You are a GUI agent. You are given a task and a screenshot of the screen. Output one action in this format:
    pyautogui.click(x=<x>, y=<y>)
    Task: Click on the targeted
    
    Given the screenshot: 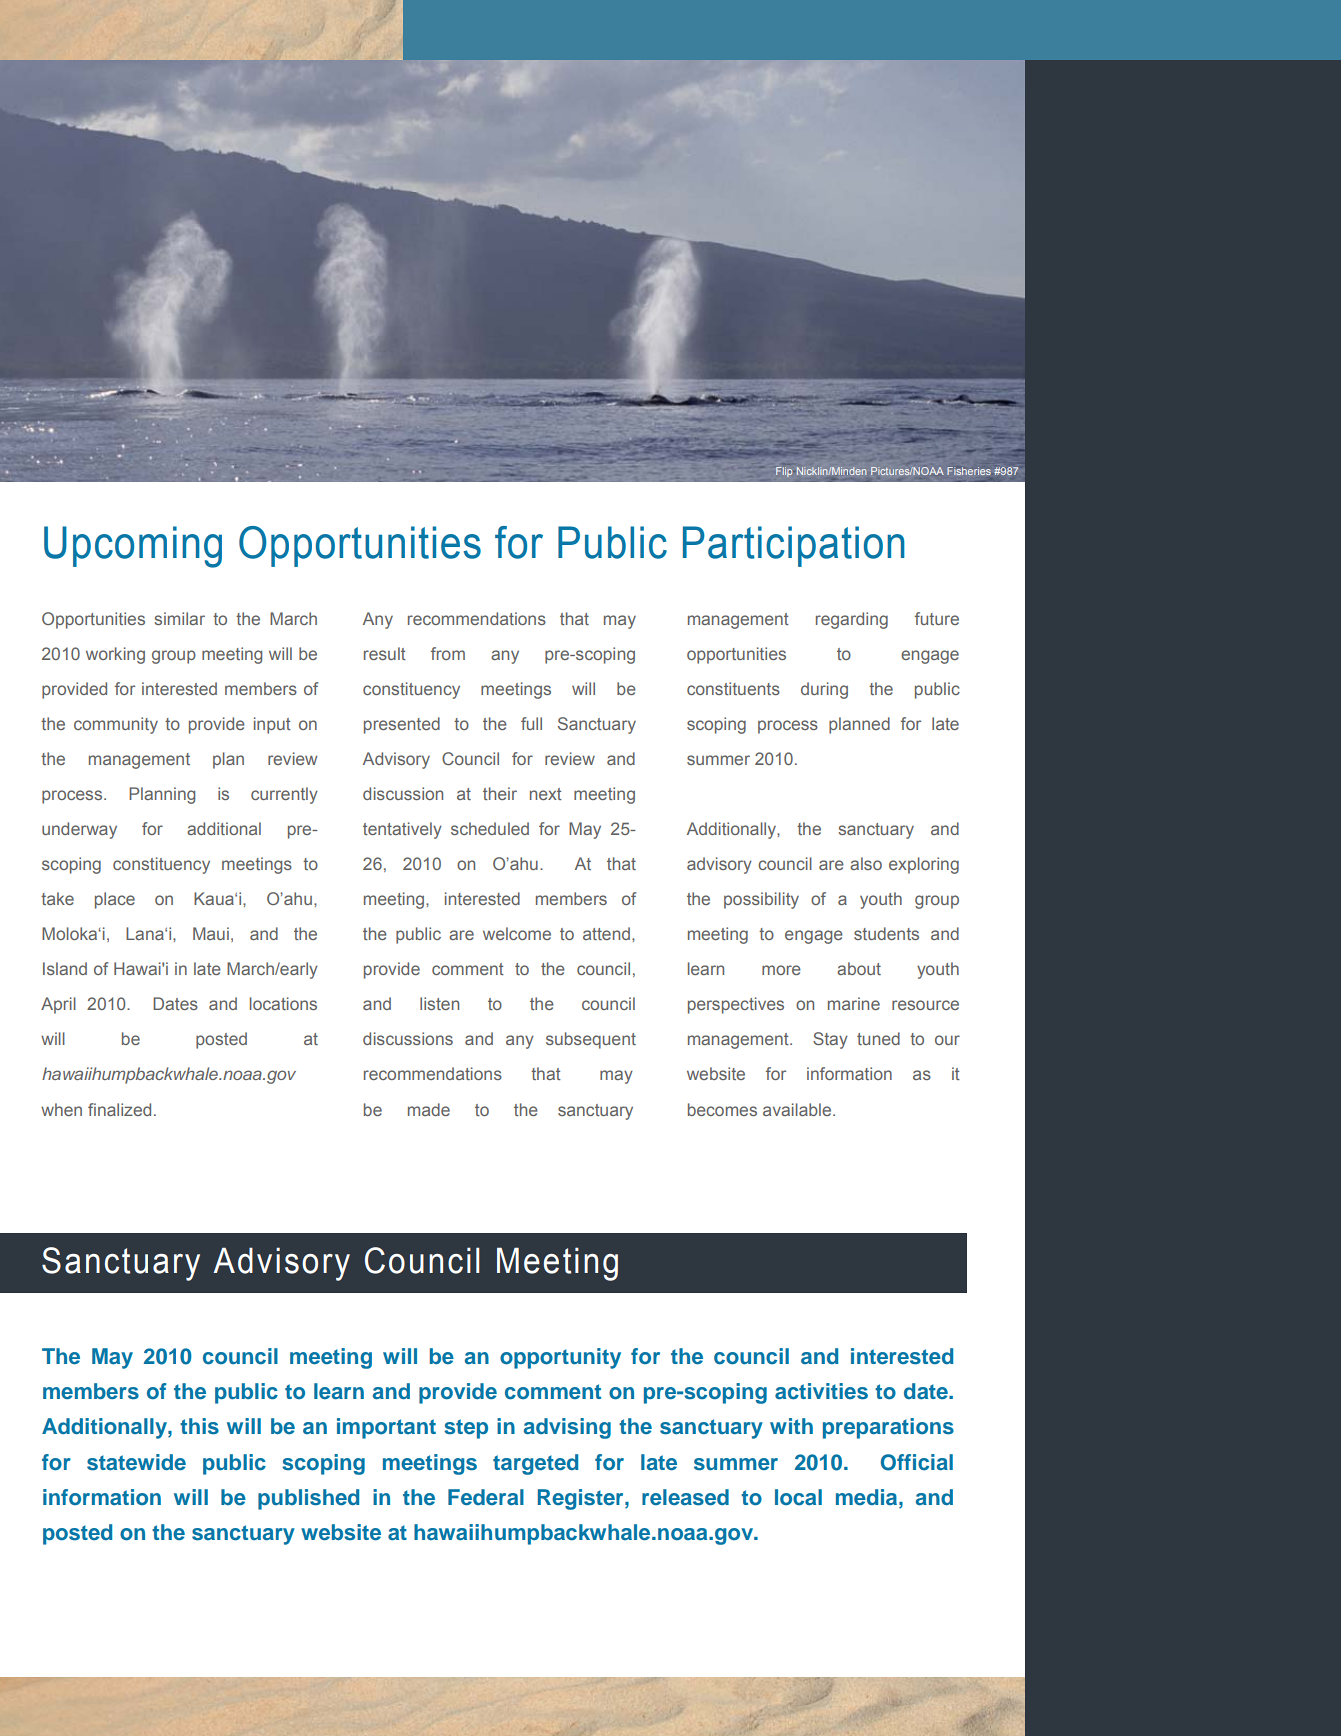 What is the action you would take?
    pyautogui.click(x=535, y=1464)
